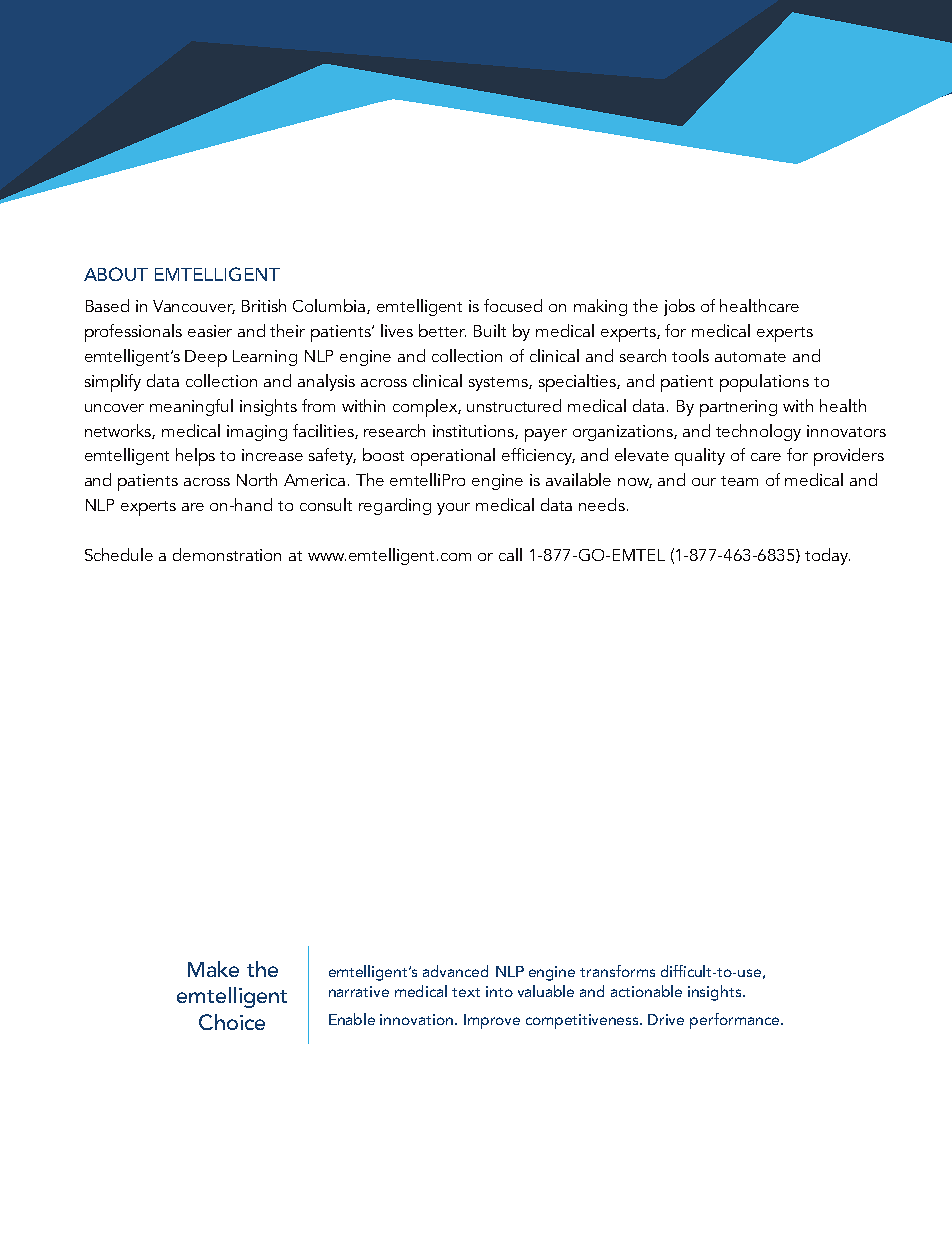  Describe the element at coordinates (227, 554) in the page. I see `demonstration` at that location.
